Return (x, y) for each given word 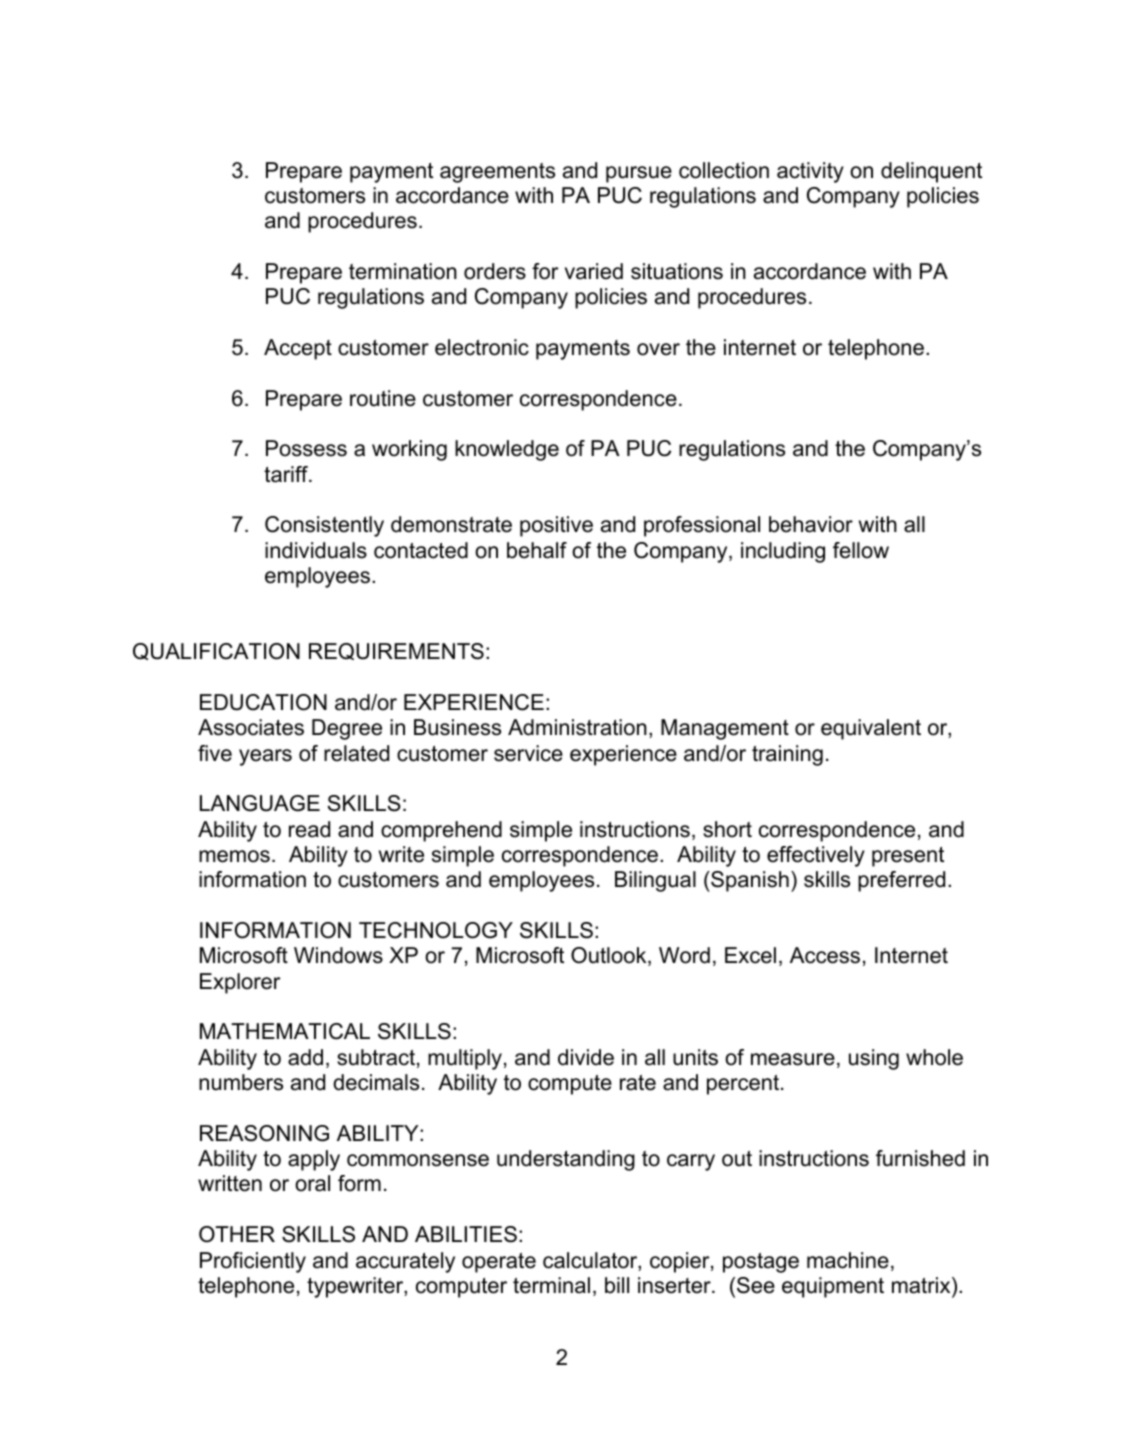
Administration (577, 727)
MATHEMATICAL (285, 1031)
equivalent (871, 729)
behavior (811, 524)
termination (403, 271)
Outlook (610, 956)
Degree (347, 729)
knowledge (507, 450)
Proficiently (253, 1262)
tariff (287, 474)
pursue (639, 174)
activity (810, 172)
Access (825, 955)
